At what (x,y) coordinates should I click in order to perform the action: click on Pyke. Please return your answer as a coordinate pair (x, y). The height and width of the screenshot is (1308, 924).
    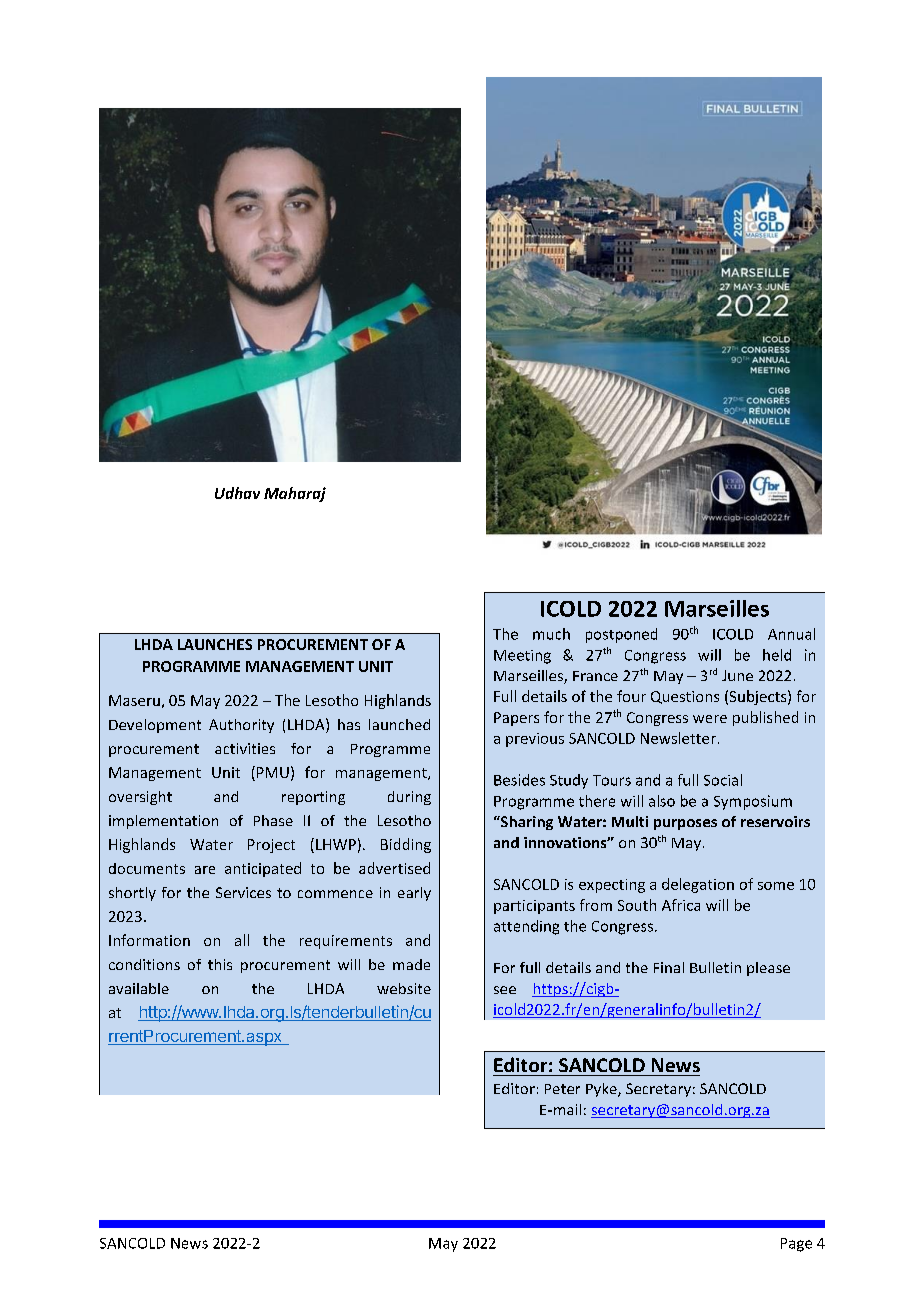
    Looking at the image, I should click on (602, 1090).
